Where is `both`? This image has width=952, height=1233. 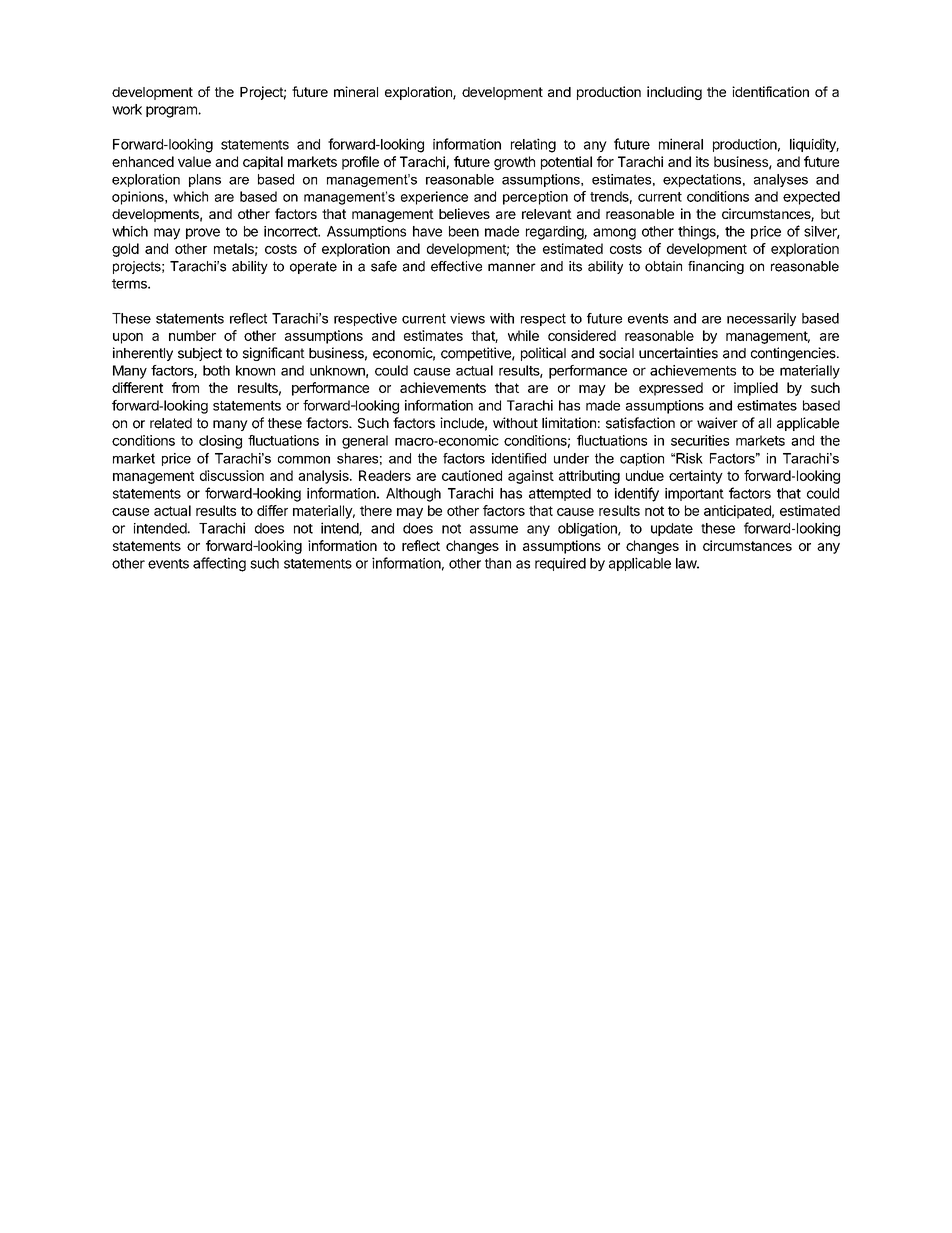
both is located at coordinates (216, 370).
